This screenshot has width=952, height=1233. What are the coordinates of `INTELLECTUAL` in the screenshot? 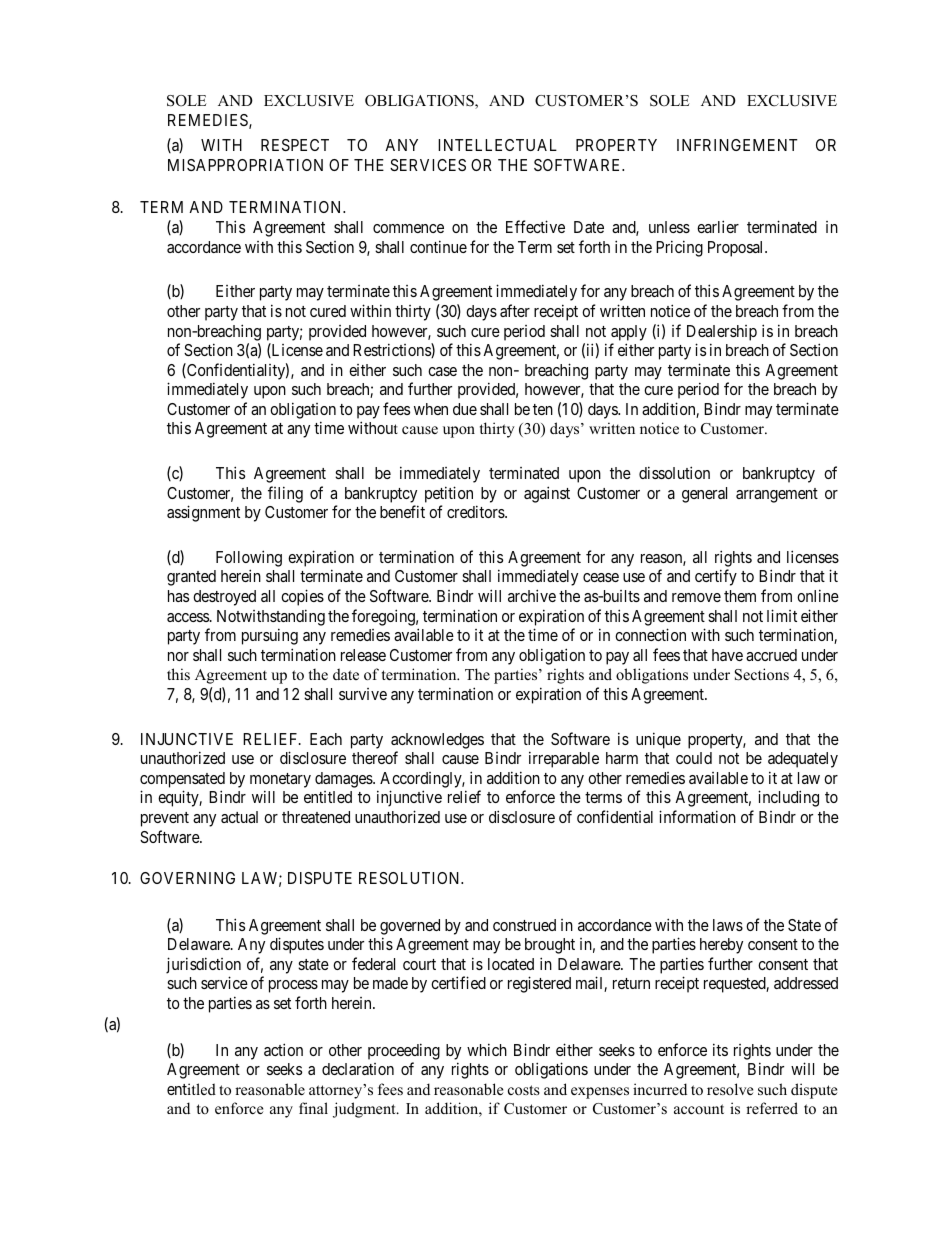 It's located at (497, 145).
